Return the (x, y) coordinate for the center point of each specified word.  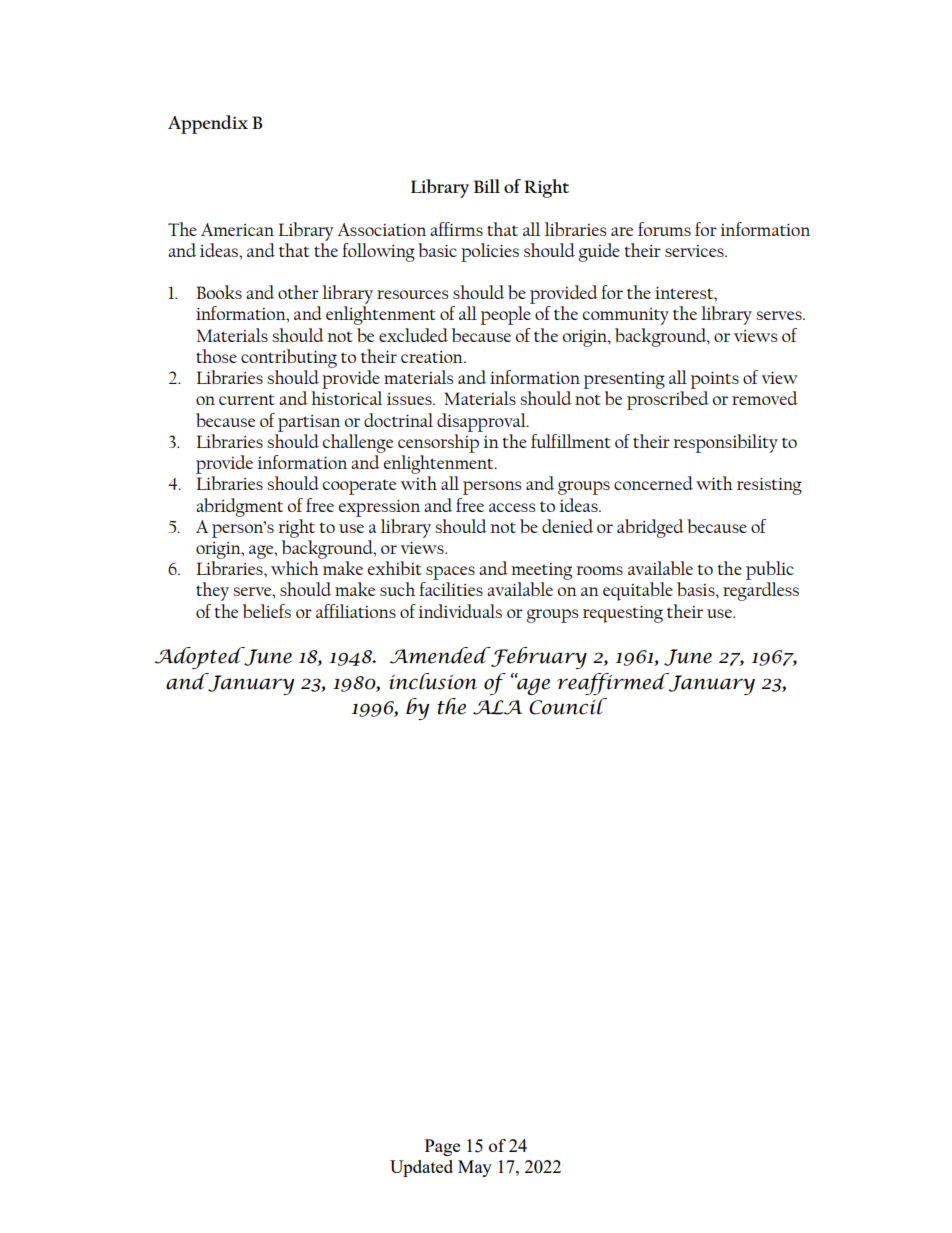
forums (664, 229)
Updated (421, 1168)
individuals (460, 611)
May (475, 1168)
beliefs (267, 611)
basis (697, 589)
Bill (487, 186)
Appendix (208, 124)
